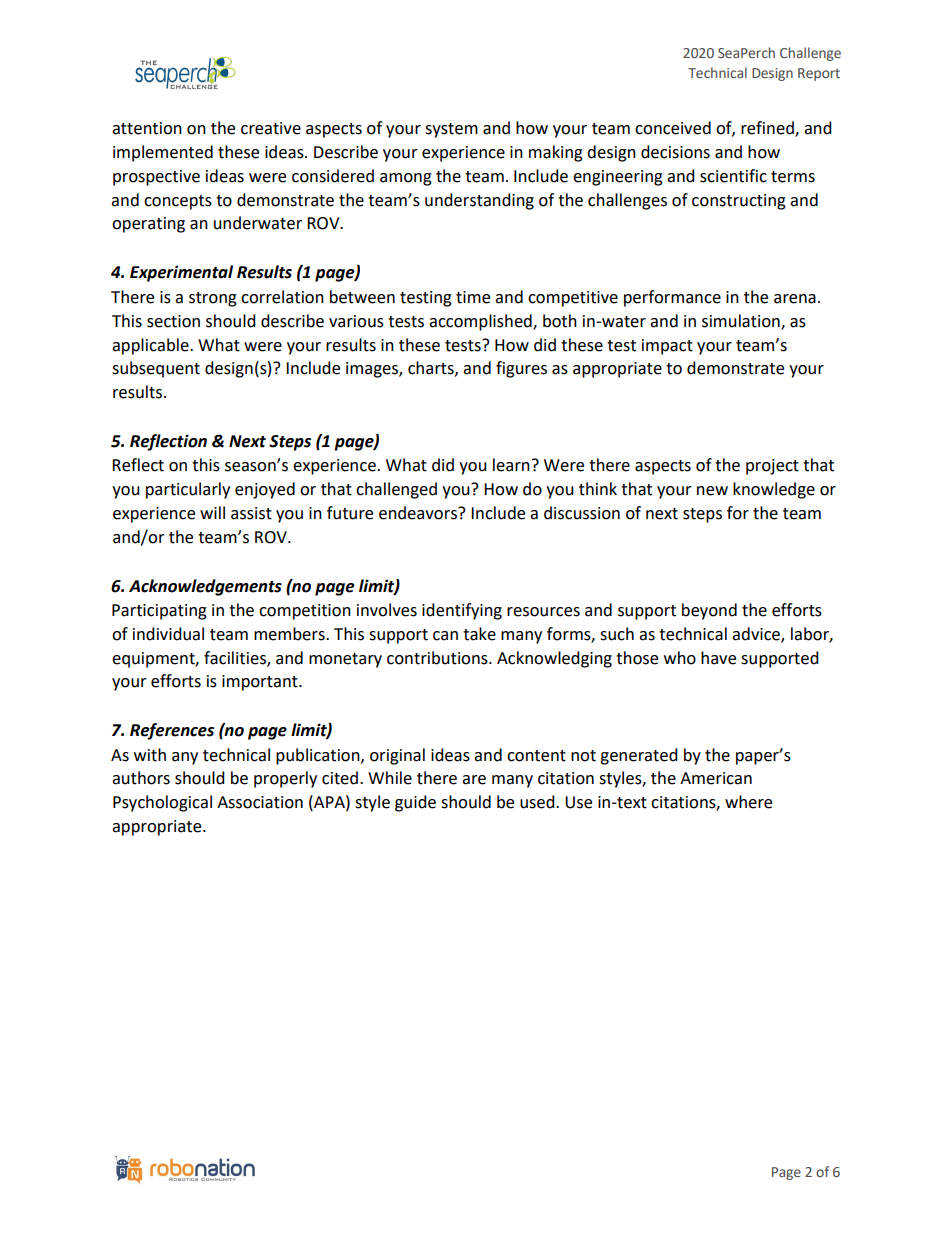  What do you see at coordinates (742, 321) in the screenshot?
I see `simulation` at bounding box center [742, 321].
